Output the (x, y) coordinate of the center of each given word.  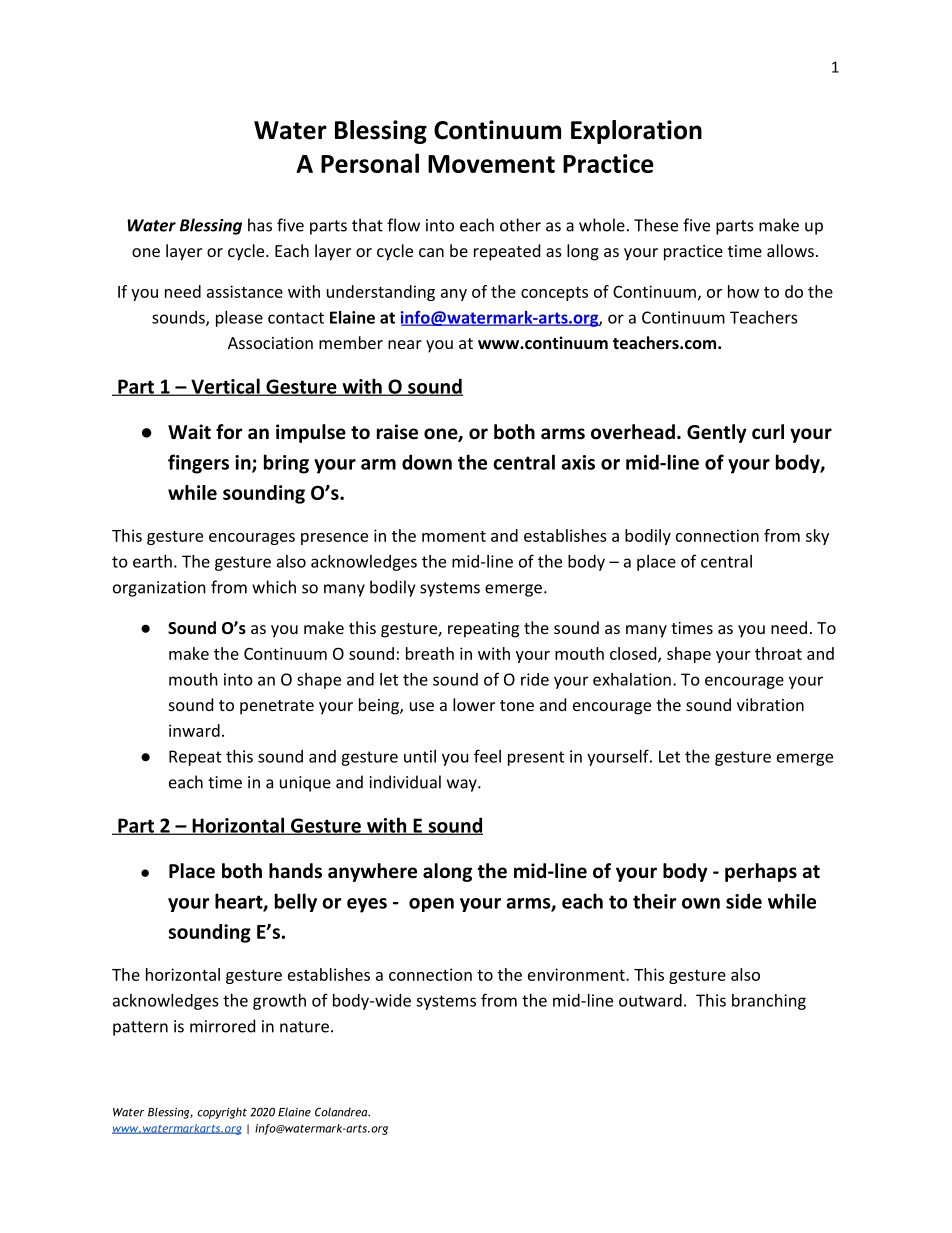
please (239, 319)
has (260, 225)
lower (474, 704)
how (743, 291)
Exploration (636, 132)
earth (152, 561)
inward (194, 730)
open (431, 905)
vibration (770, 704)
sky (817, 537)
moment (454, 536)
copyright (222, 1113)
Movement (491, 164)
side (744, 901)
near (405, 344)
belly (296, 902)
